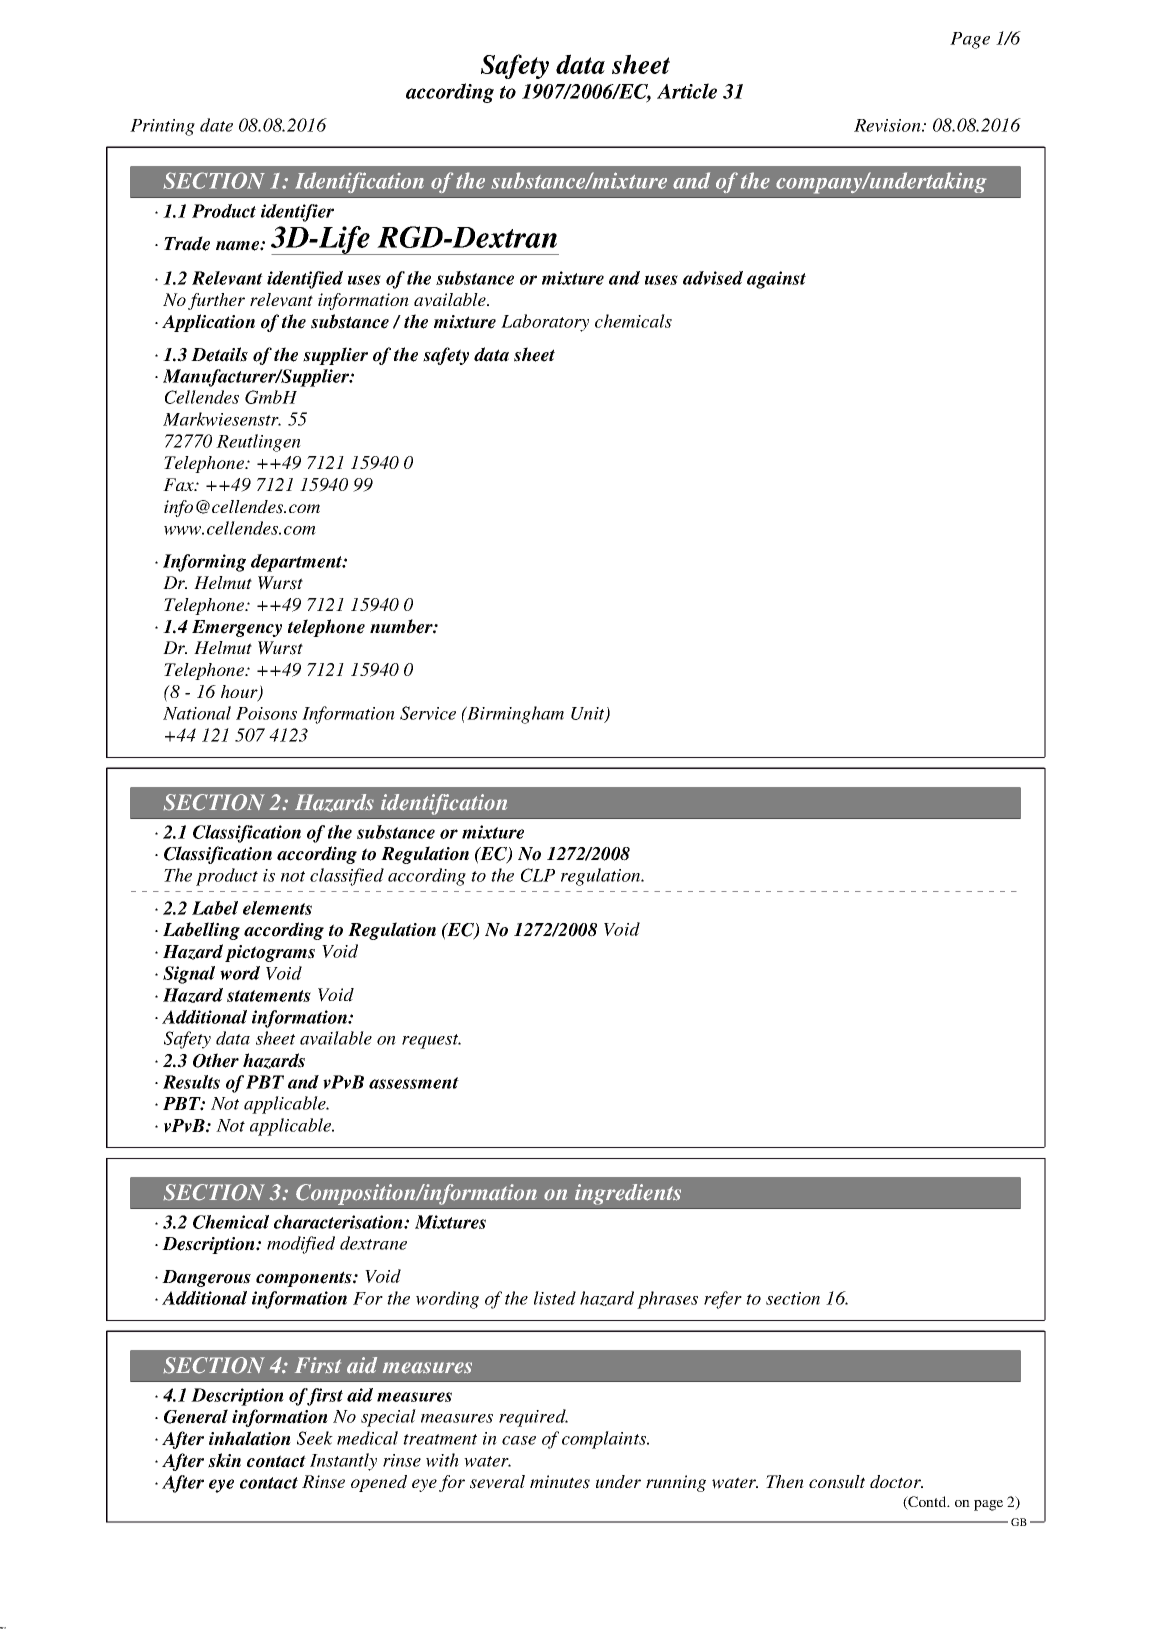 The width and height of the document is (1151, 1629). What do you see at coordinates (514, 715) in the document?
I see `Birmingham` at bounding box center [514, 715].
